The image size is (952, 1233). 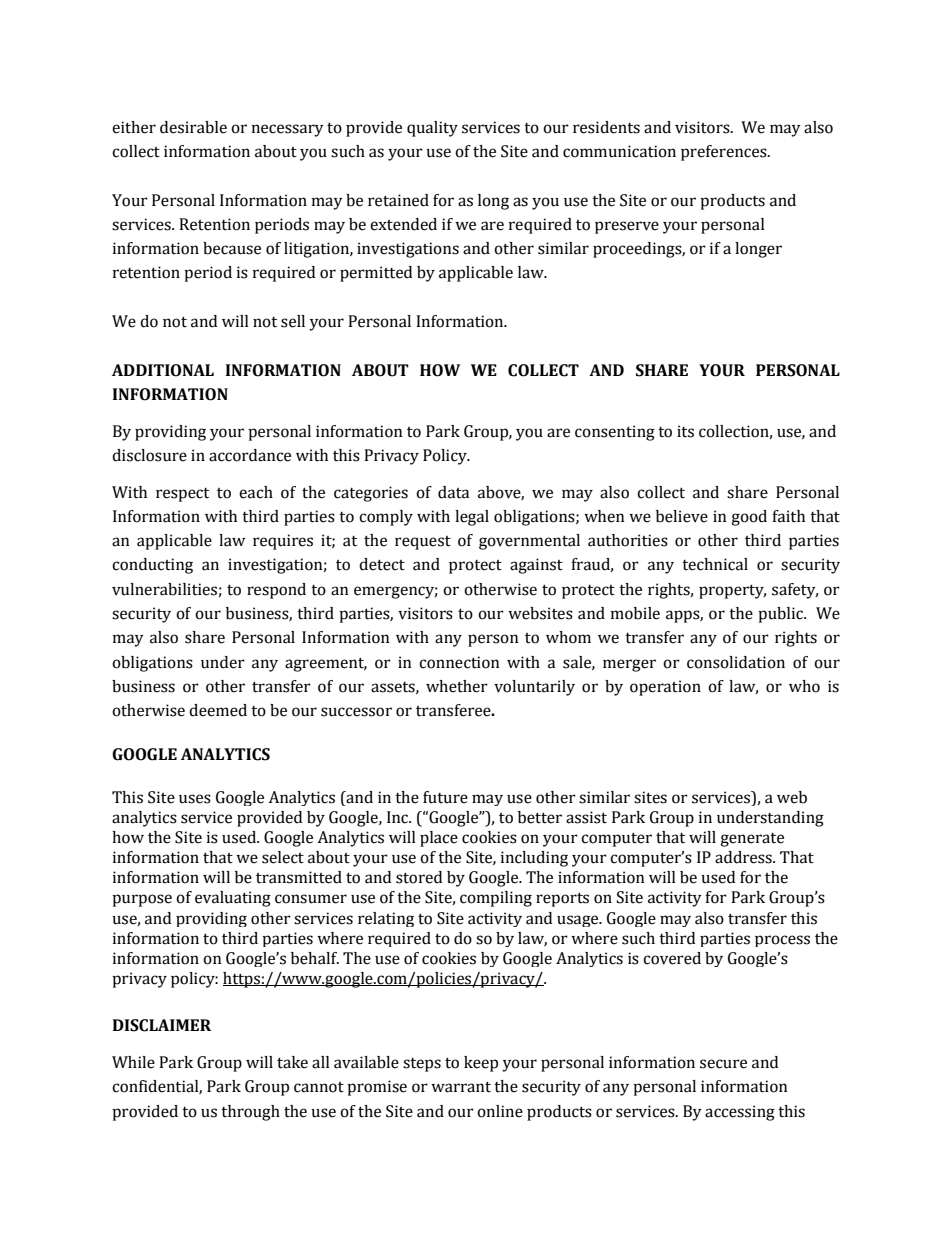 I want to click on quality, so click(x=432, y=129).
